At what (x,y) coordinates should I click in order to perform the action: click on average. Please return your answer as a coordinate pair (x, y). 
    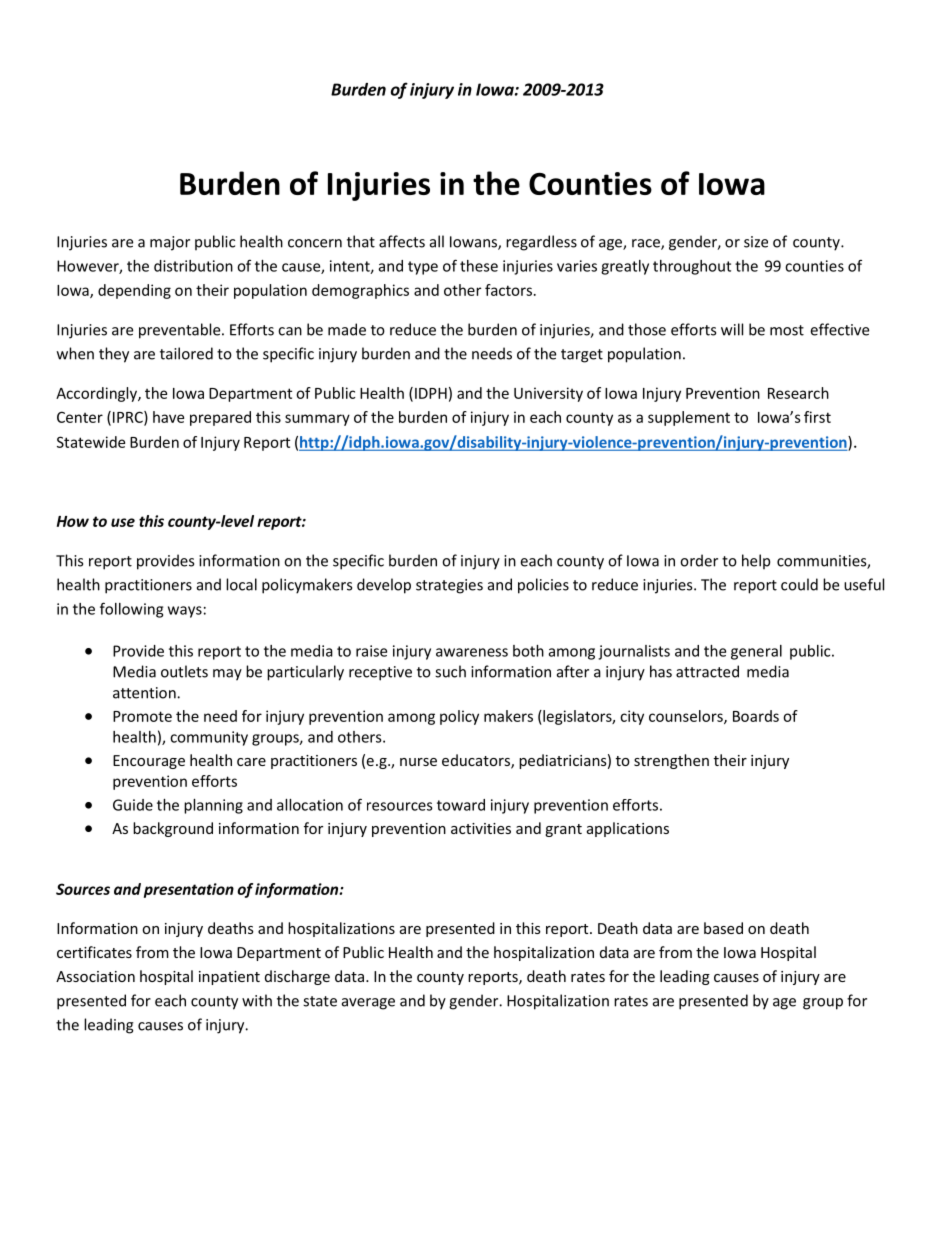
    Looking at the image, I should click on (368, 1004).
